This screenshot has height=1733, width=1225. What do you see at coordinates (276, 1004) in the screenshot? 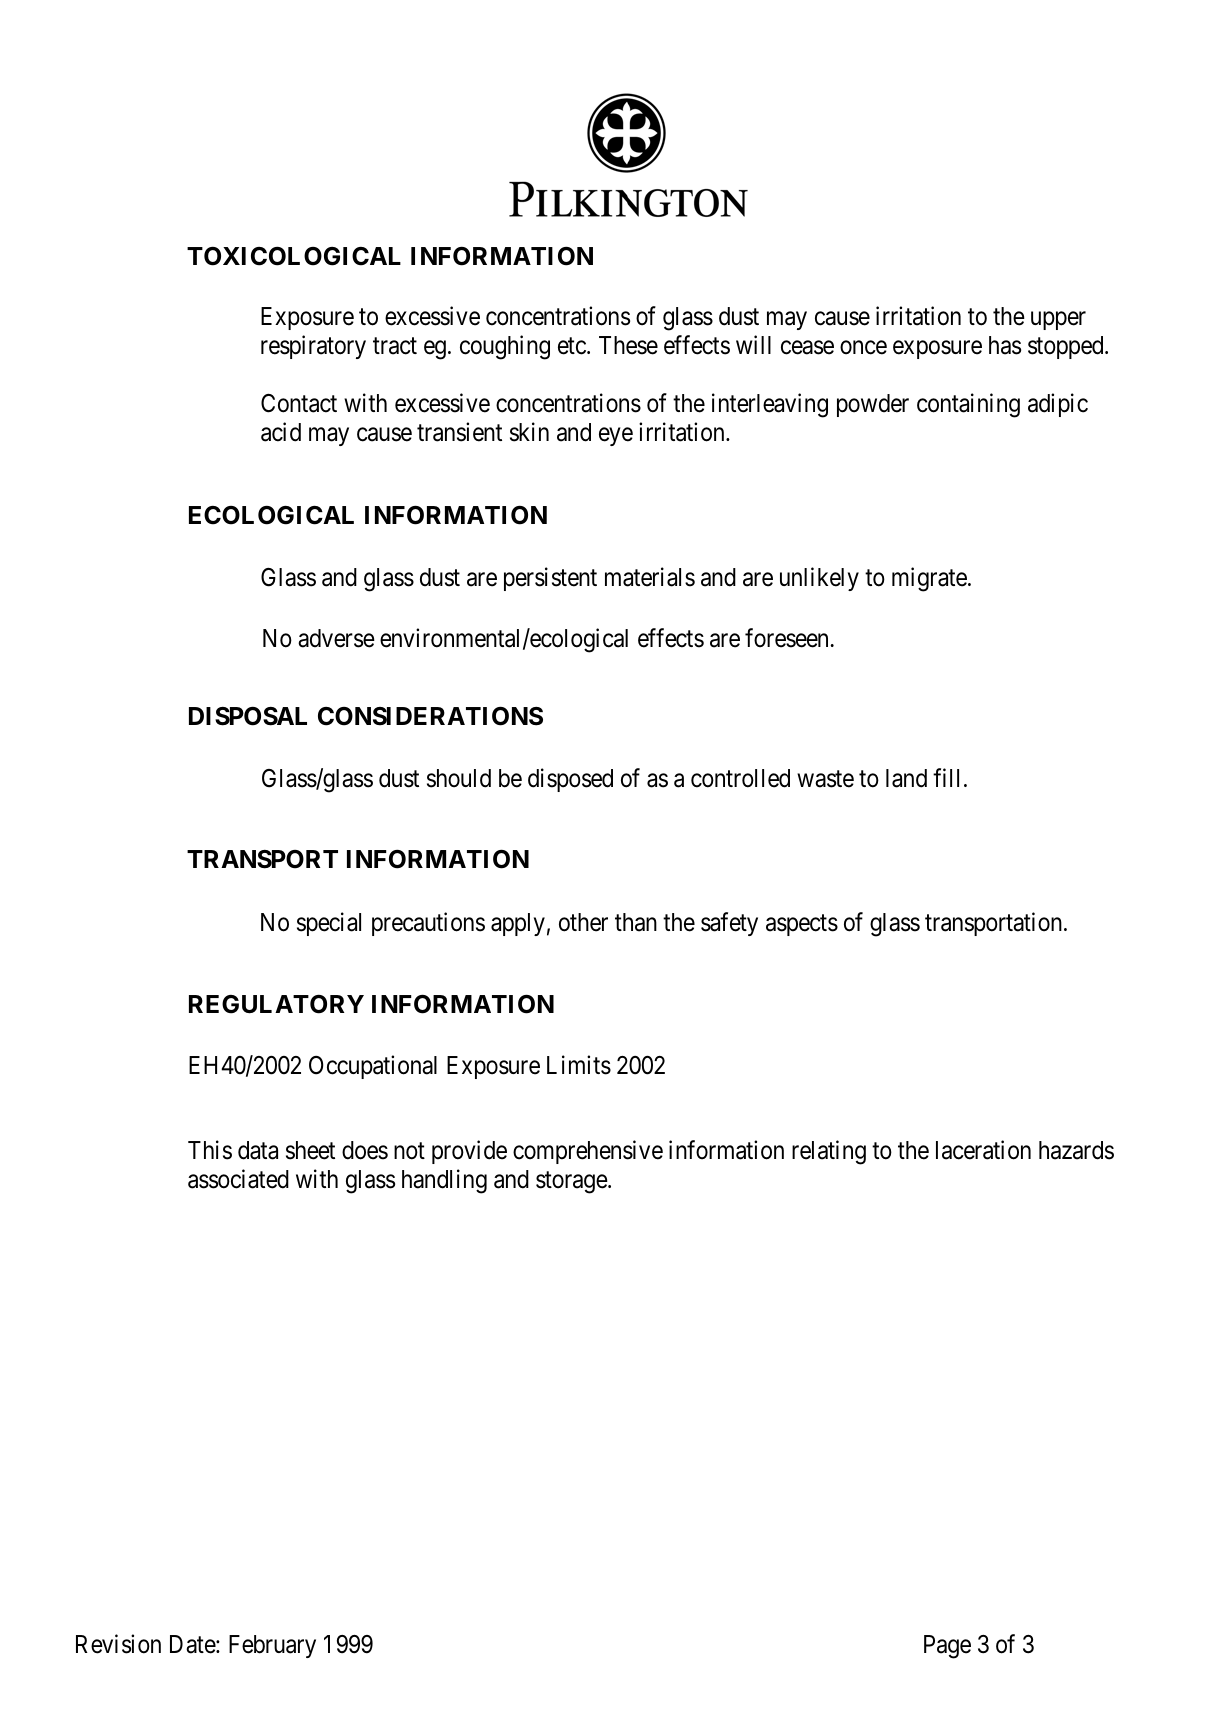
I see `REGULATORY` at bounding box center [276, 1004].
